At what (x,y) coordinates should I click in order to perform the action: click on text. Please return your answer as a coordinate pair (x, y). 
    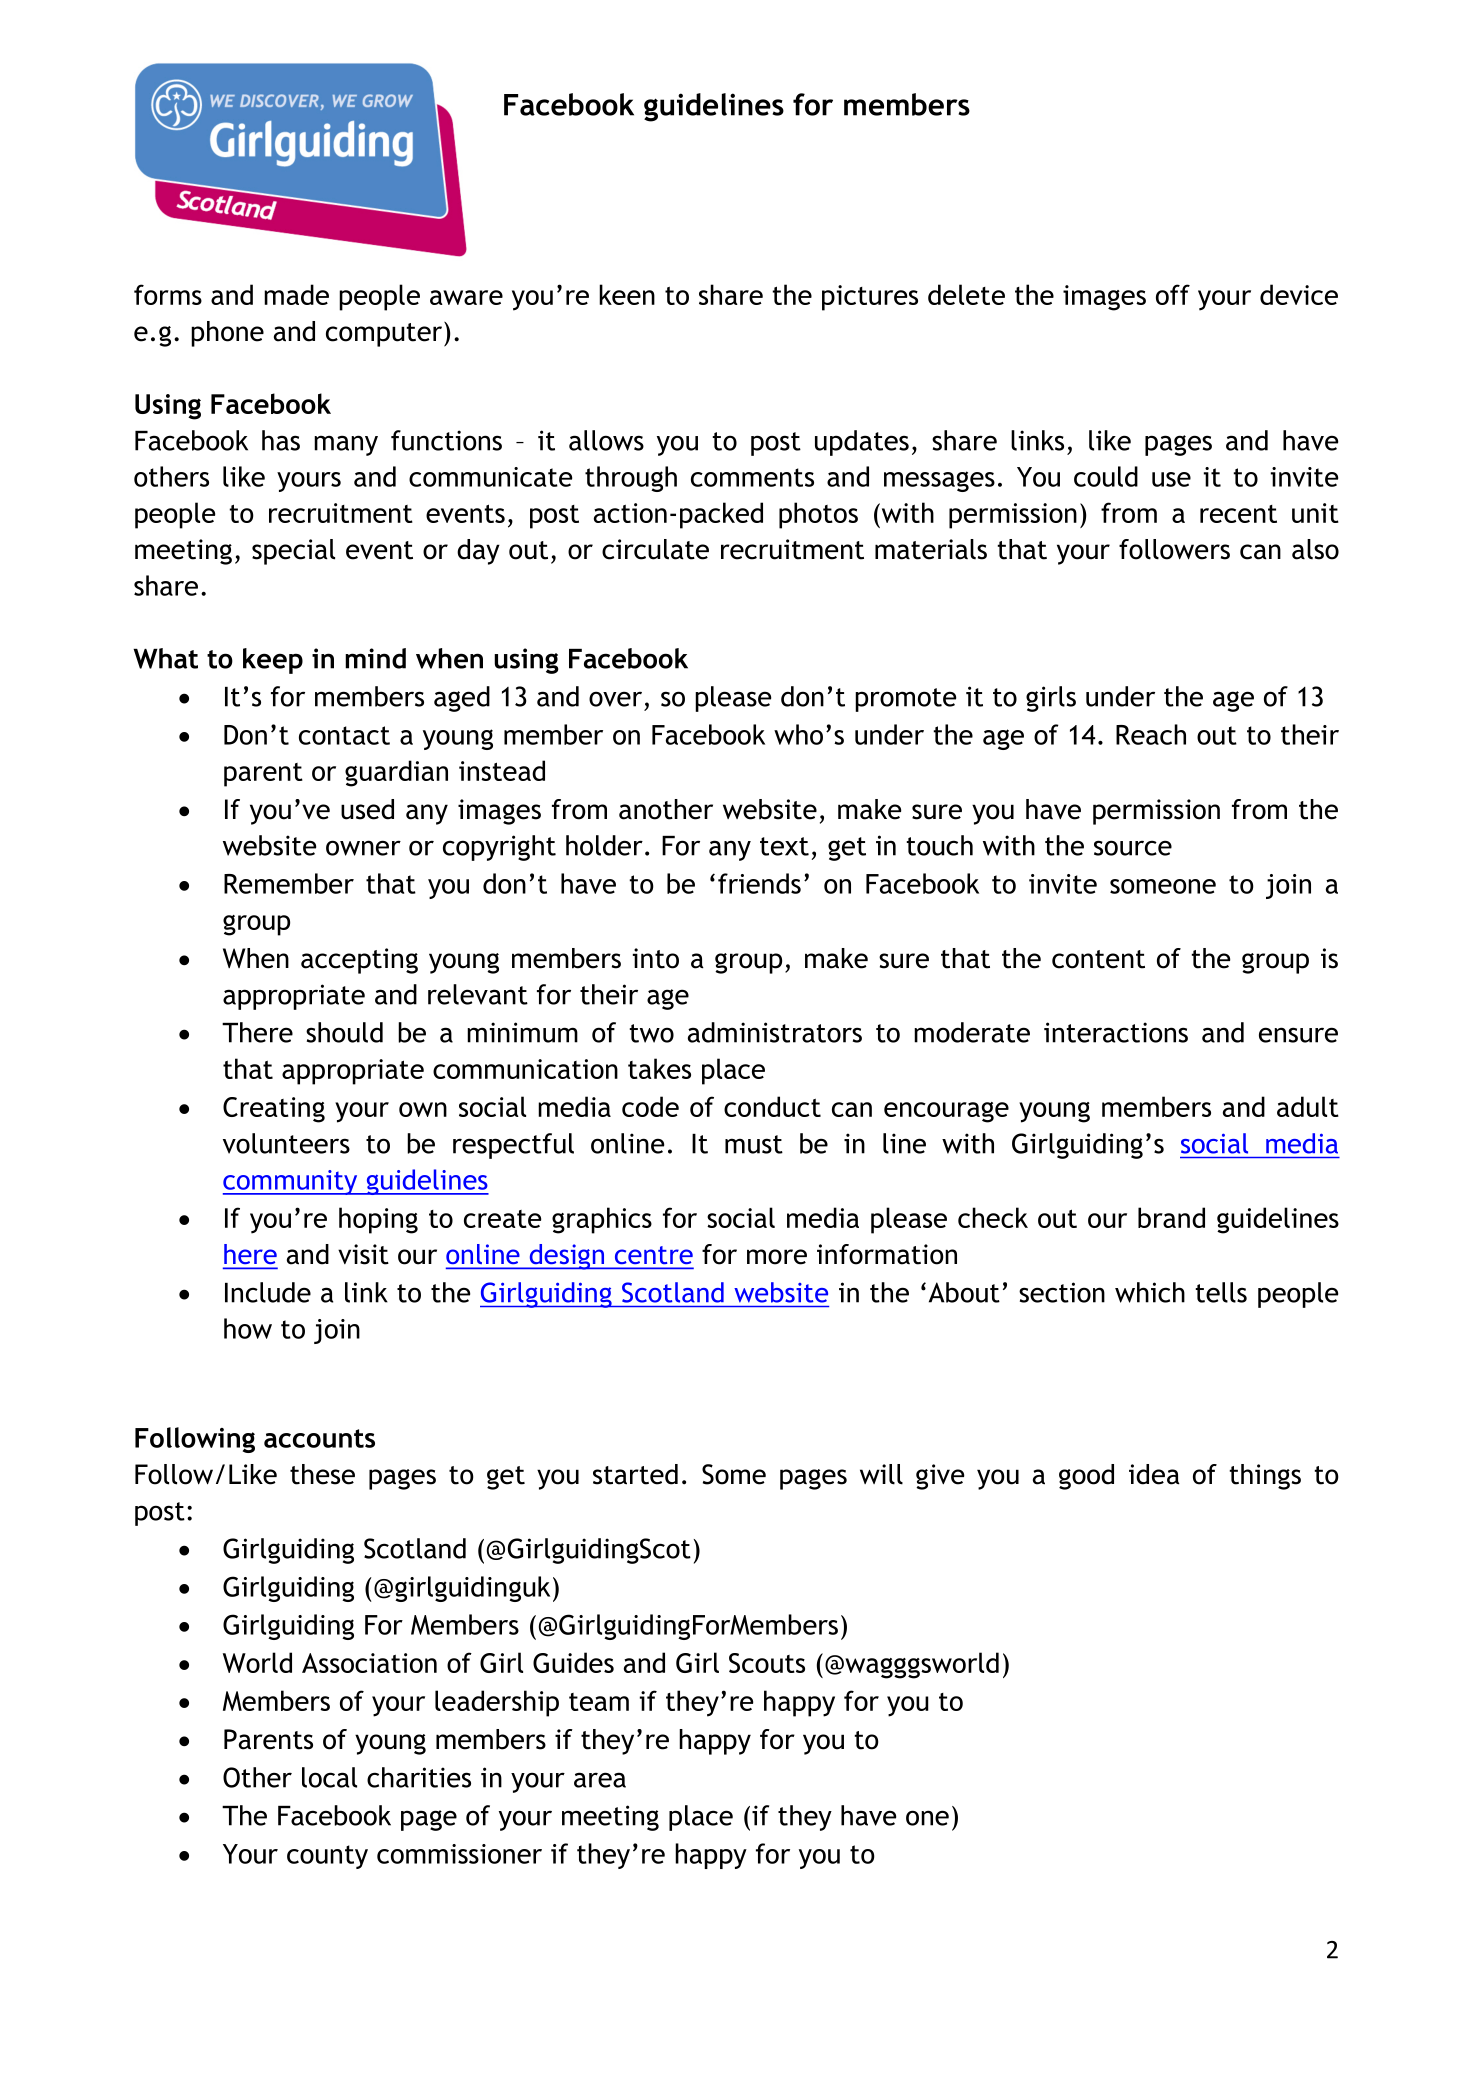
    Looking at the image, I should click on (784, 846).
